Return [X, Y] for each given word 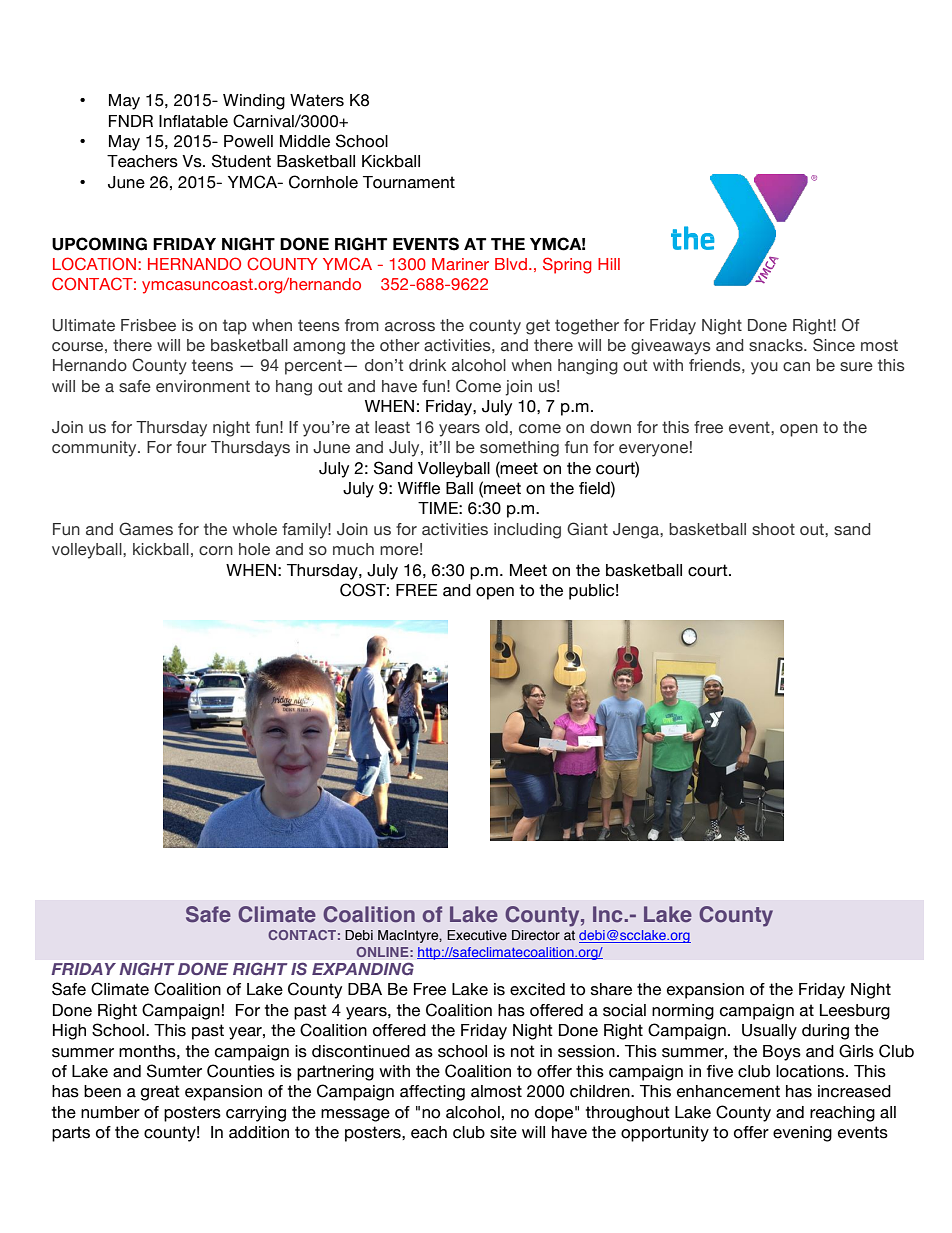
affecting [432, 1093]
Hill [609, 264]
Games [146, 529]
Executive [477, 935]
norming [683, 1012]
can [796, 367]
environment [203, 386]
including [527, 531]
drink [427, 365]
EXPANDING [363, 969]
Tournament [409, 182]
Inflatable [193, 121]
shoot [773, 529]
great [160, 1093]
